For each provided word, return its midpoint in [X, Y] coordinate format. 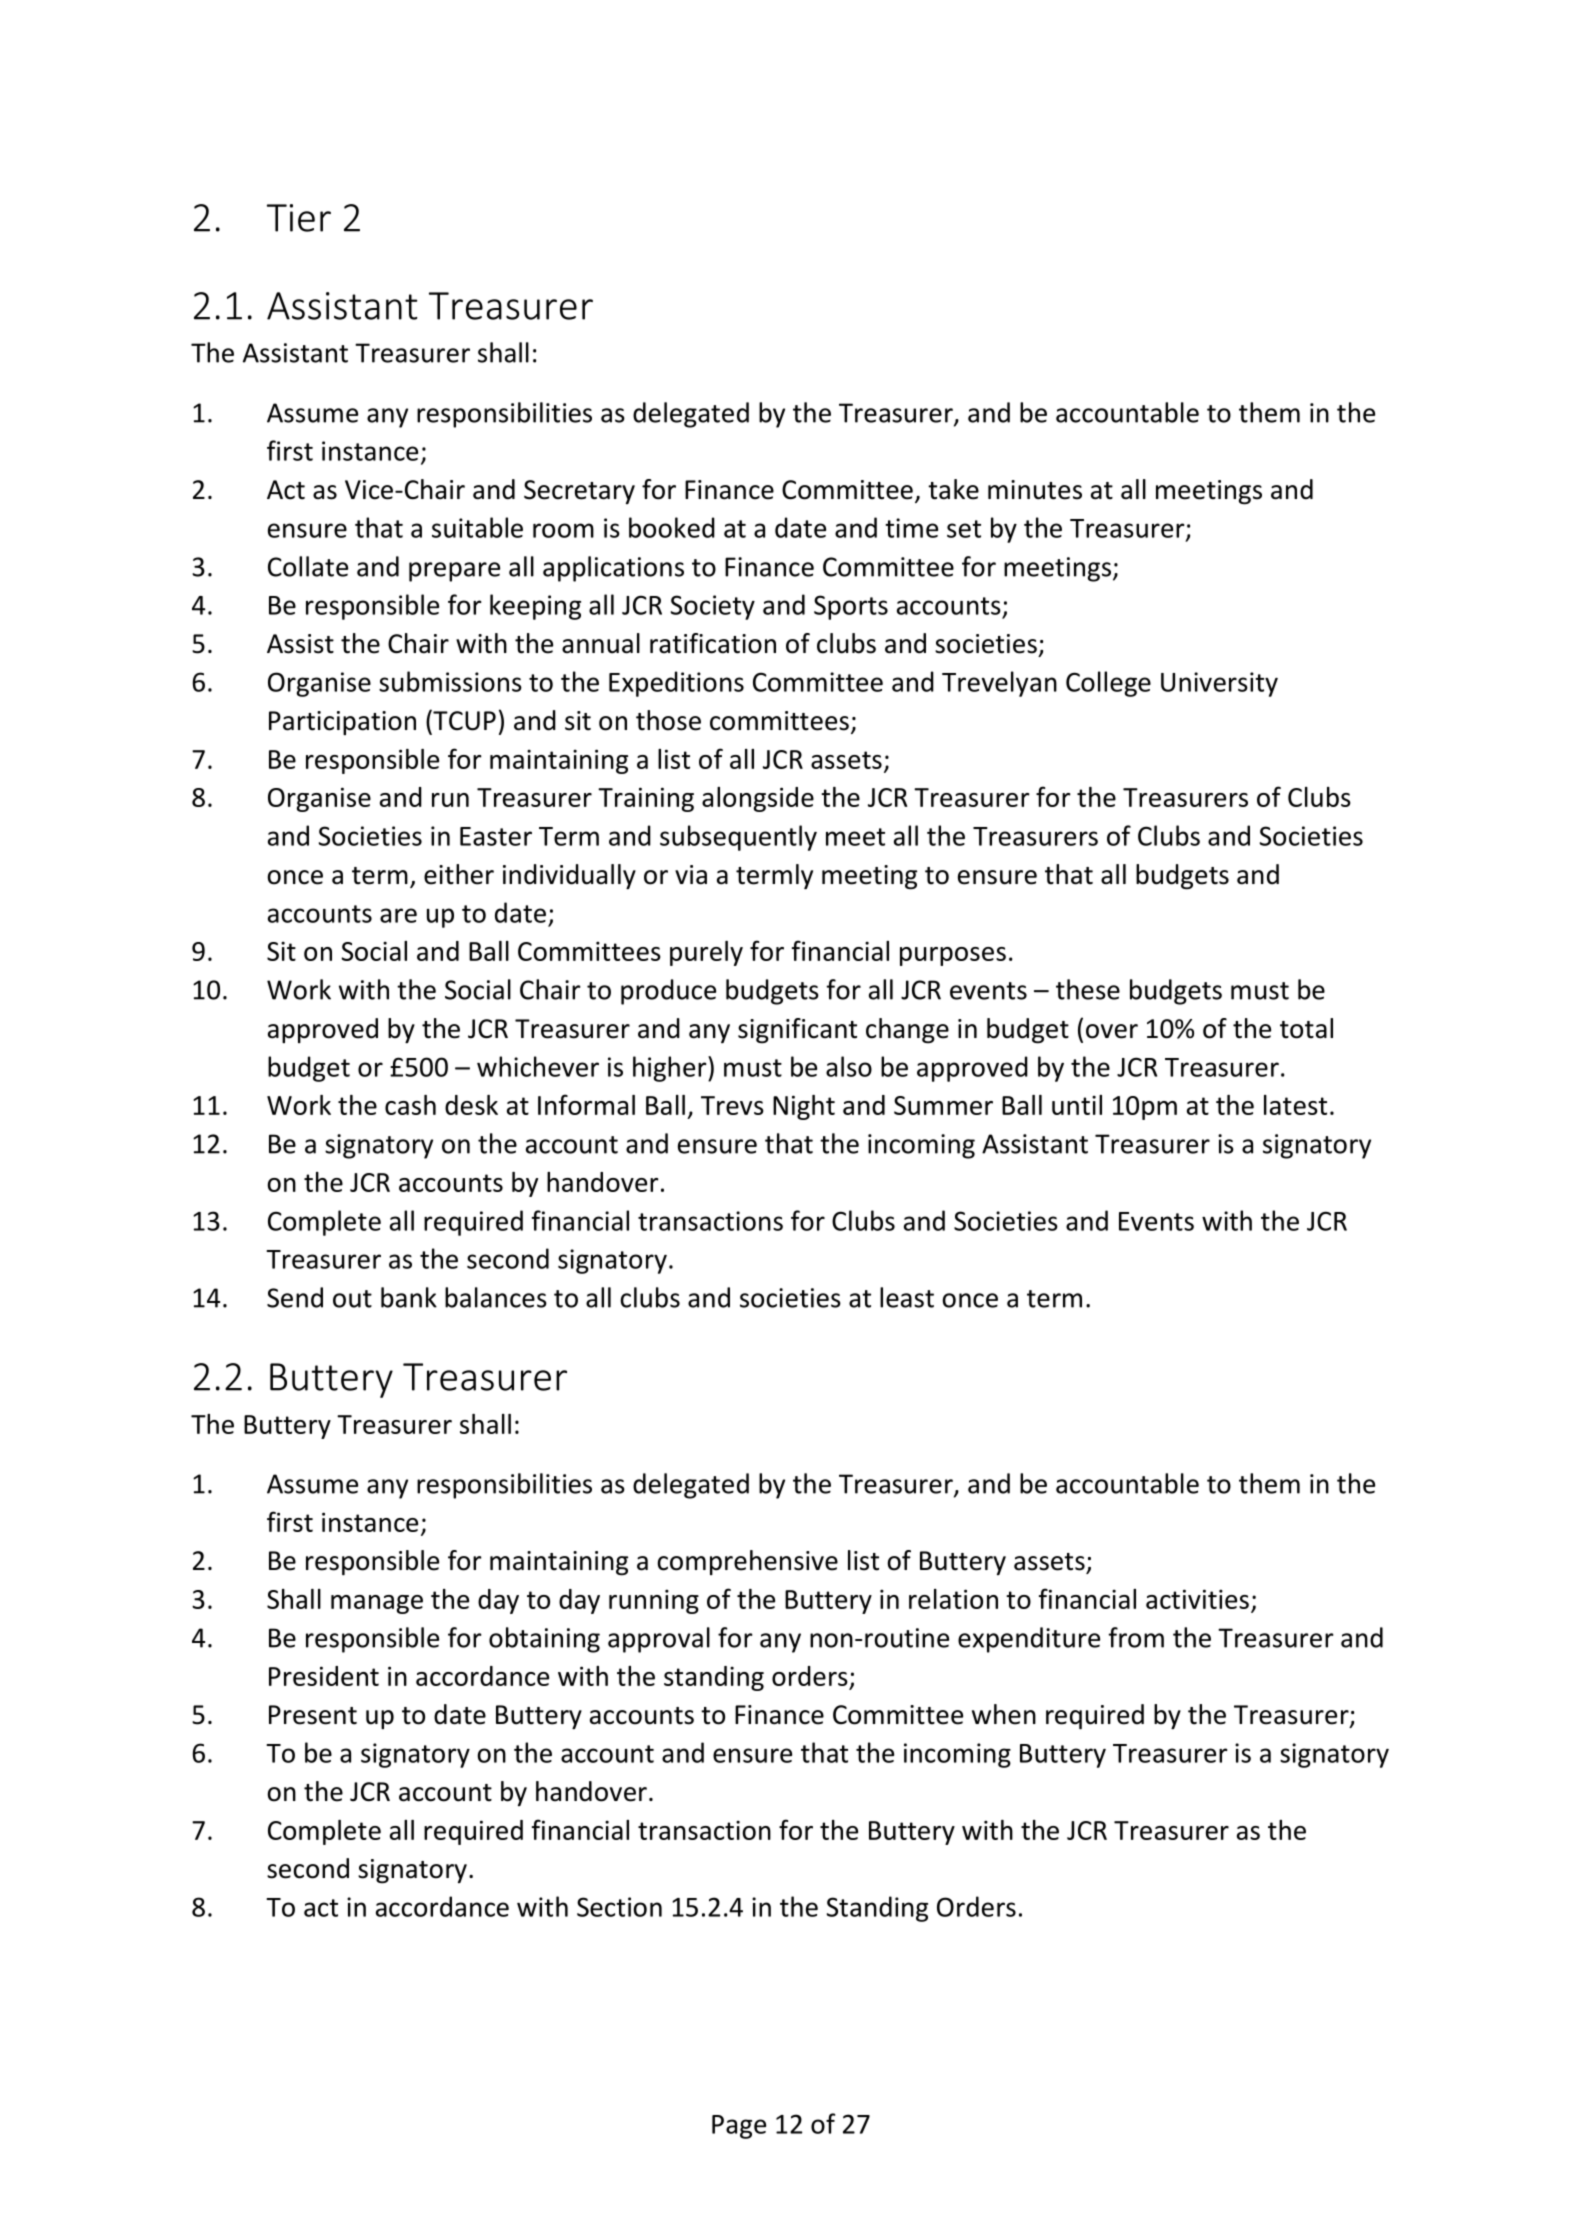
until [1077, 1105]
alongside [758, 799]
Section [619, 1907]
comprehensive [747, 1562]
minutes [1035, 490]
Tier [299, 218]
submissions [450, 681]
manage [377, 1604]
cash [410, 1105]
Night [804, 1107]
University [1219, 684]
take [953, 489]
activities [1197, 1599]
